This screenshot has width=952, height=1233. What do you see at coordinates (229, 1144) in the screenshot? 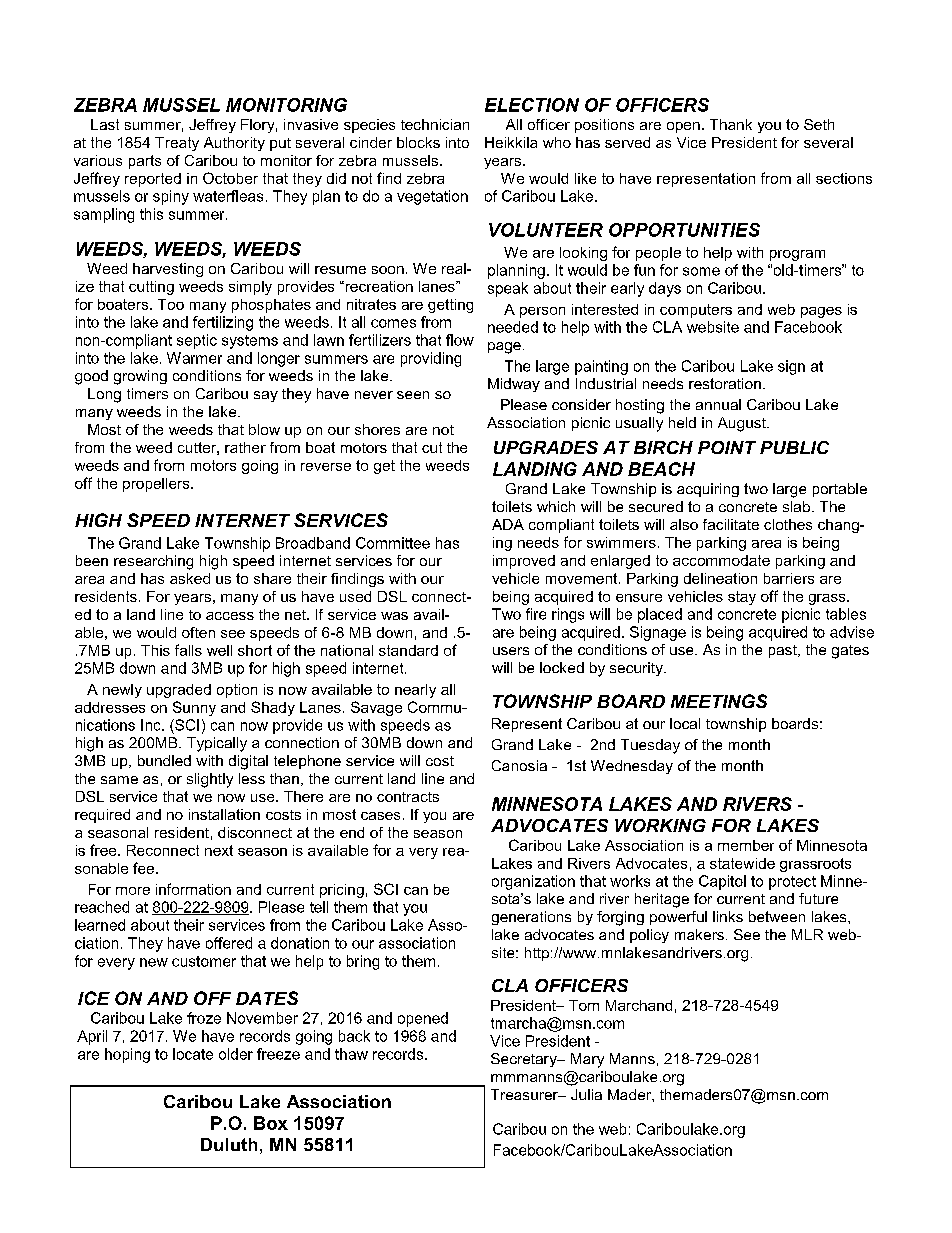
I see `Duluth` at bounding box center [229, 1144].
